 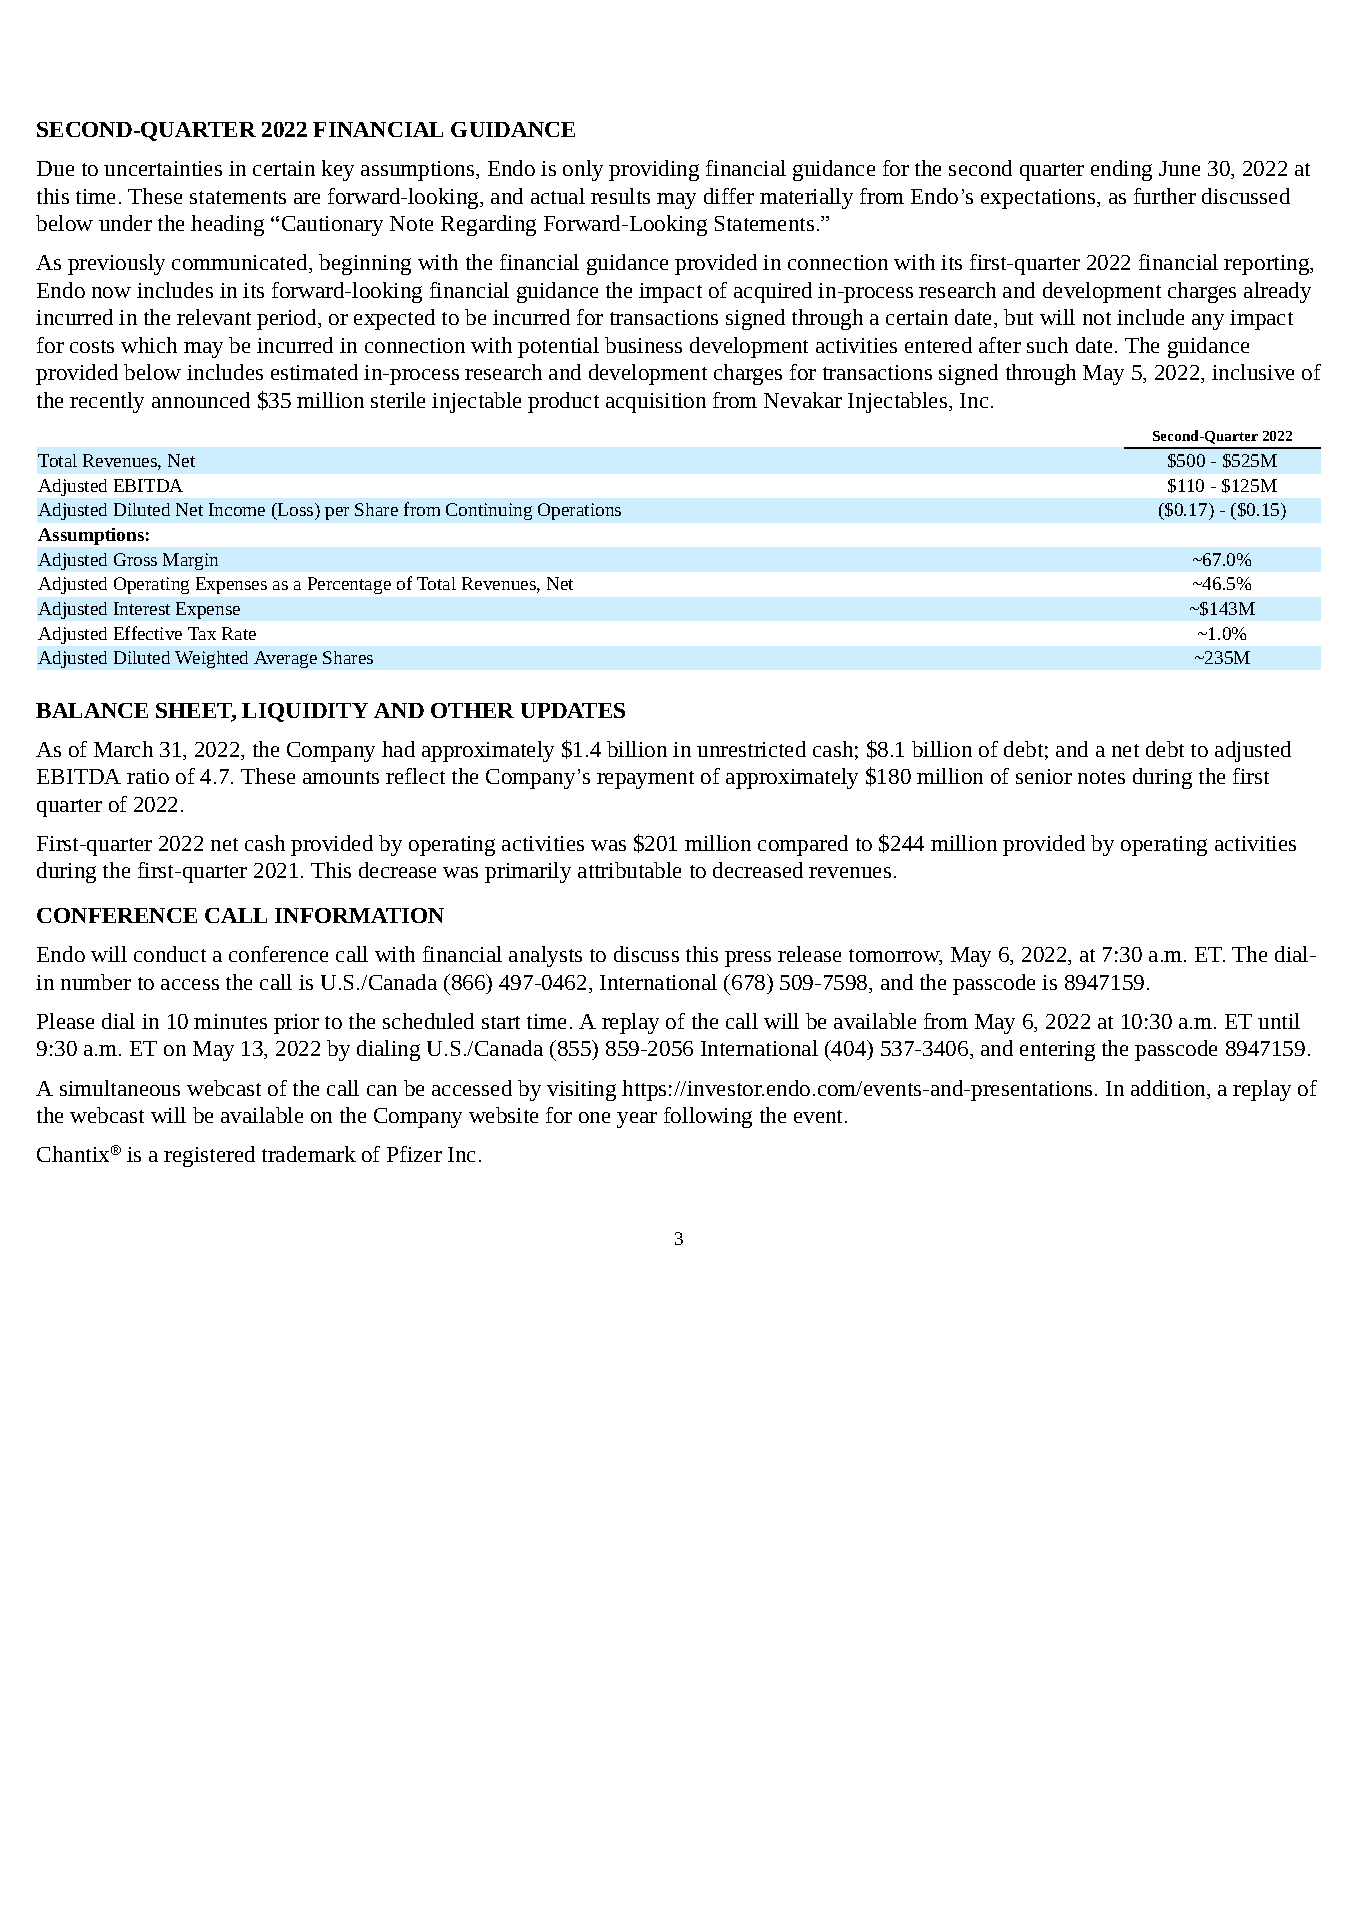 I want to click on inclusive, so click(x=1253, y=372).
